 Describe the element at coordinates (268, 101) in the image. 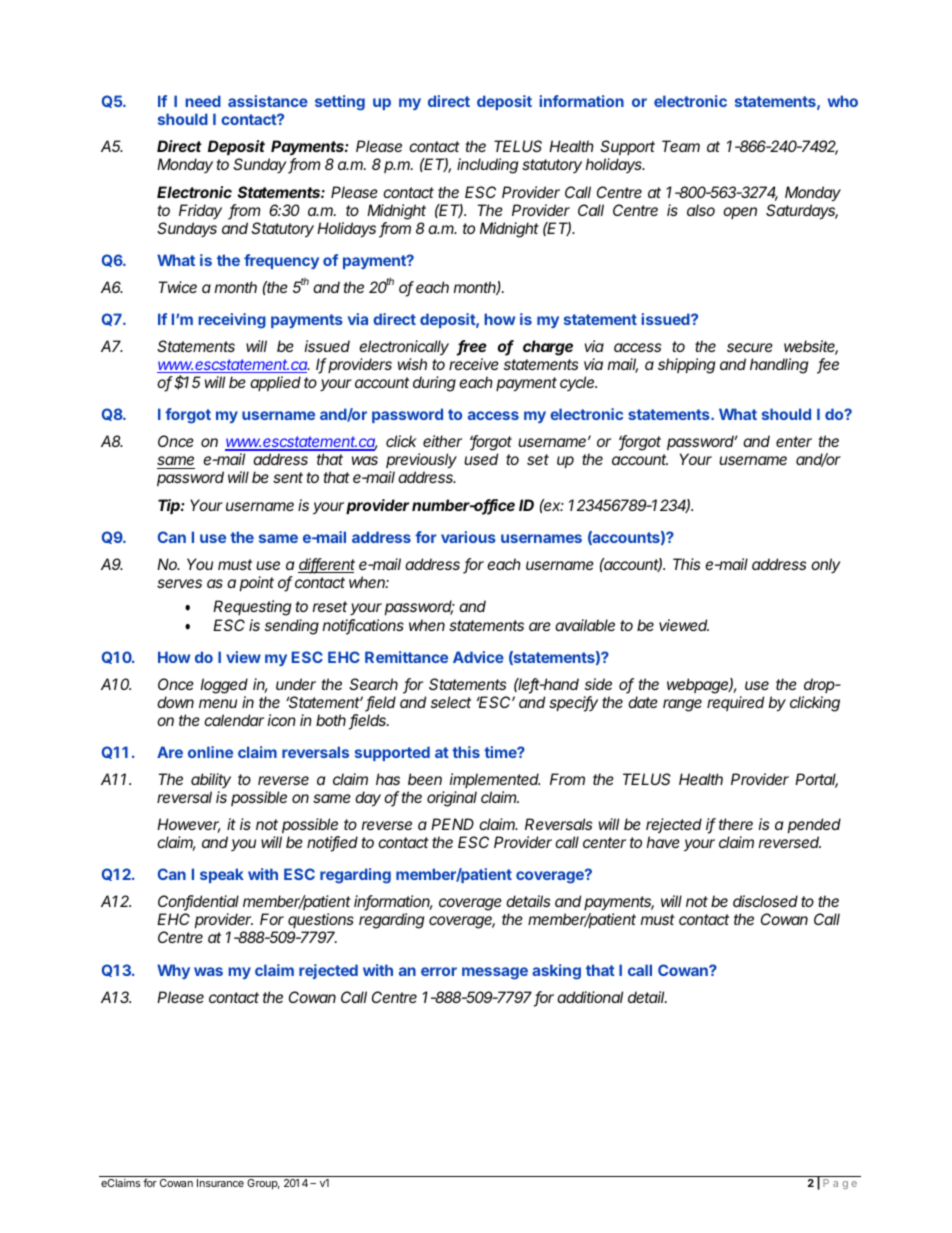

I see `assistance` at that location.
